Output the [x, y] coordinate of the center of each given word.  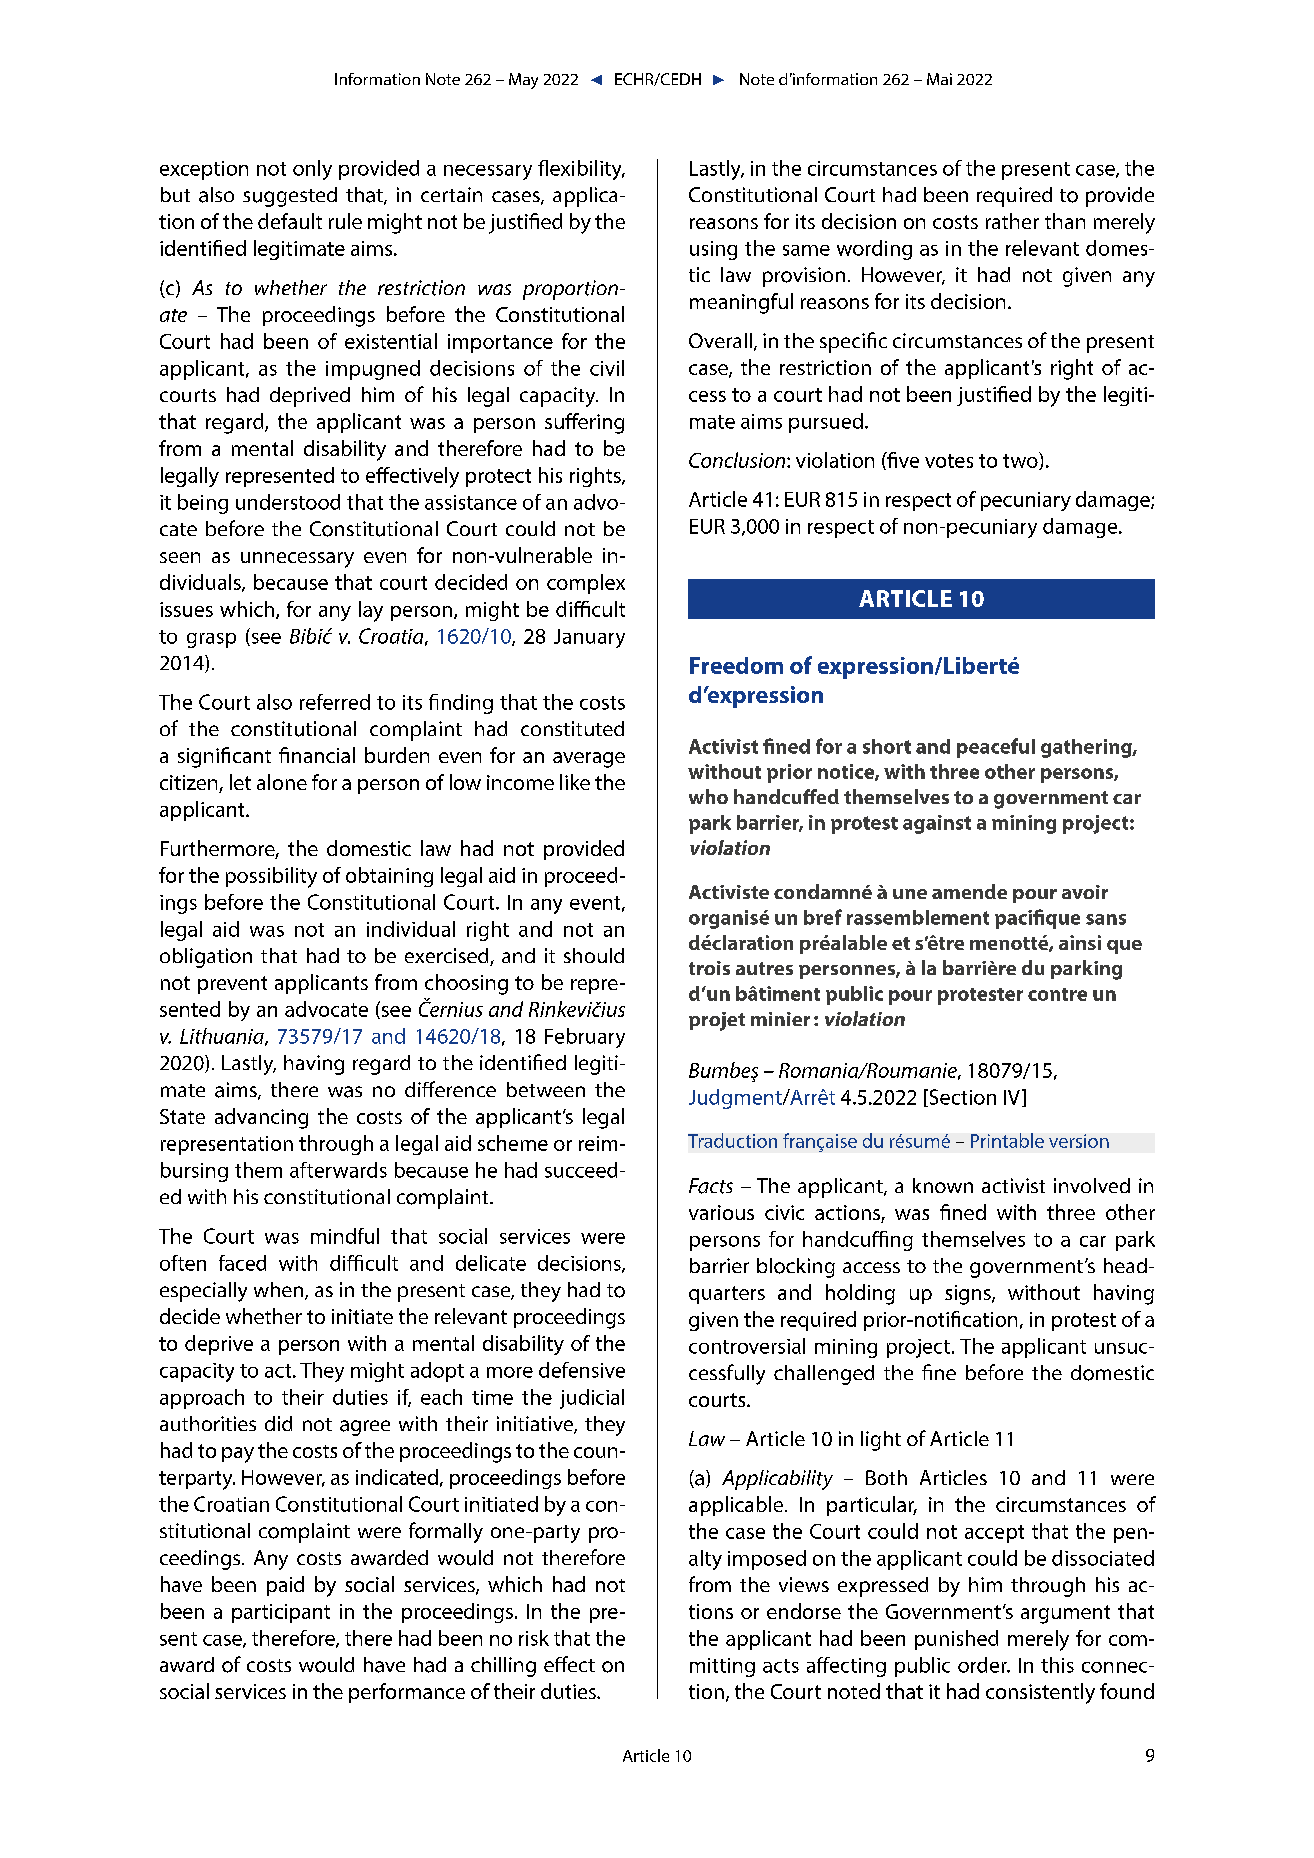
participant [281, 1613]
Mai [939, 79]
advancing [261, 1118]
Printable [1007, 1140]
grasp [211, 640]
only [312, 170]
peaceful [996, 748]
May [523, 81]
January [589, 638]
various [721, 1212]
